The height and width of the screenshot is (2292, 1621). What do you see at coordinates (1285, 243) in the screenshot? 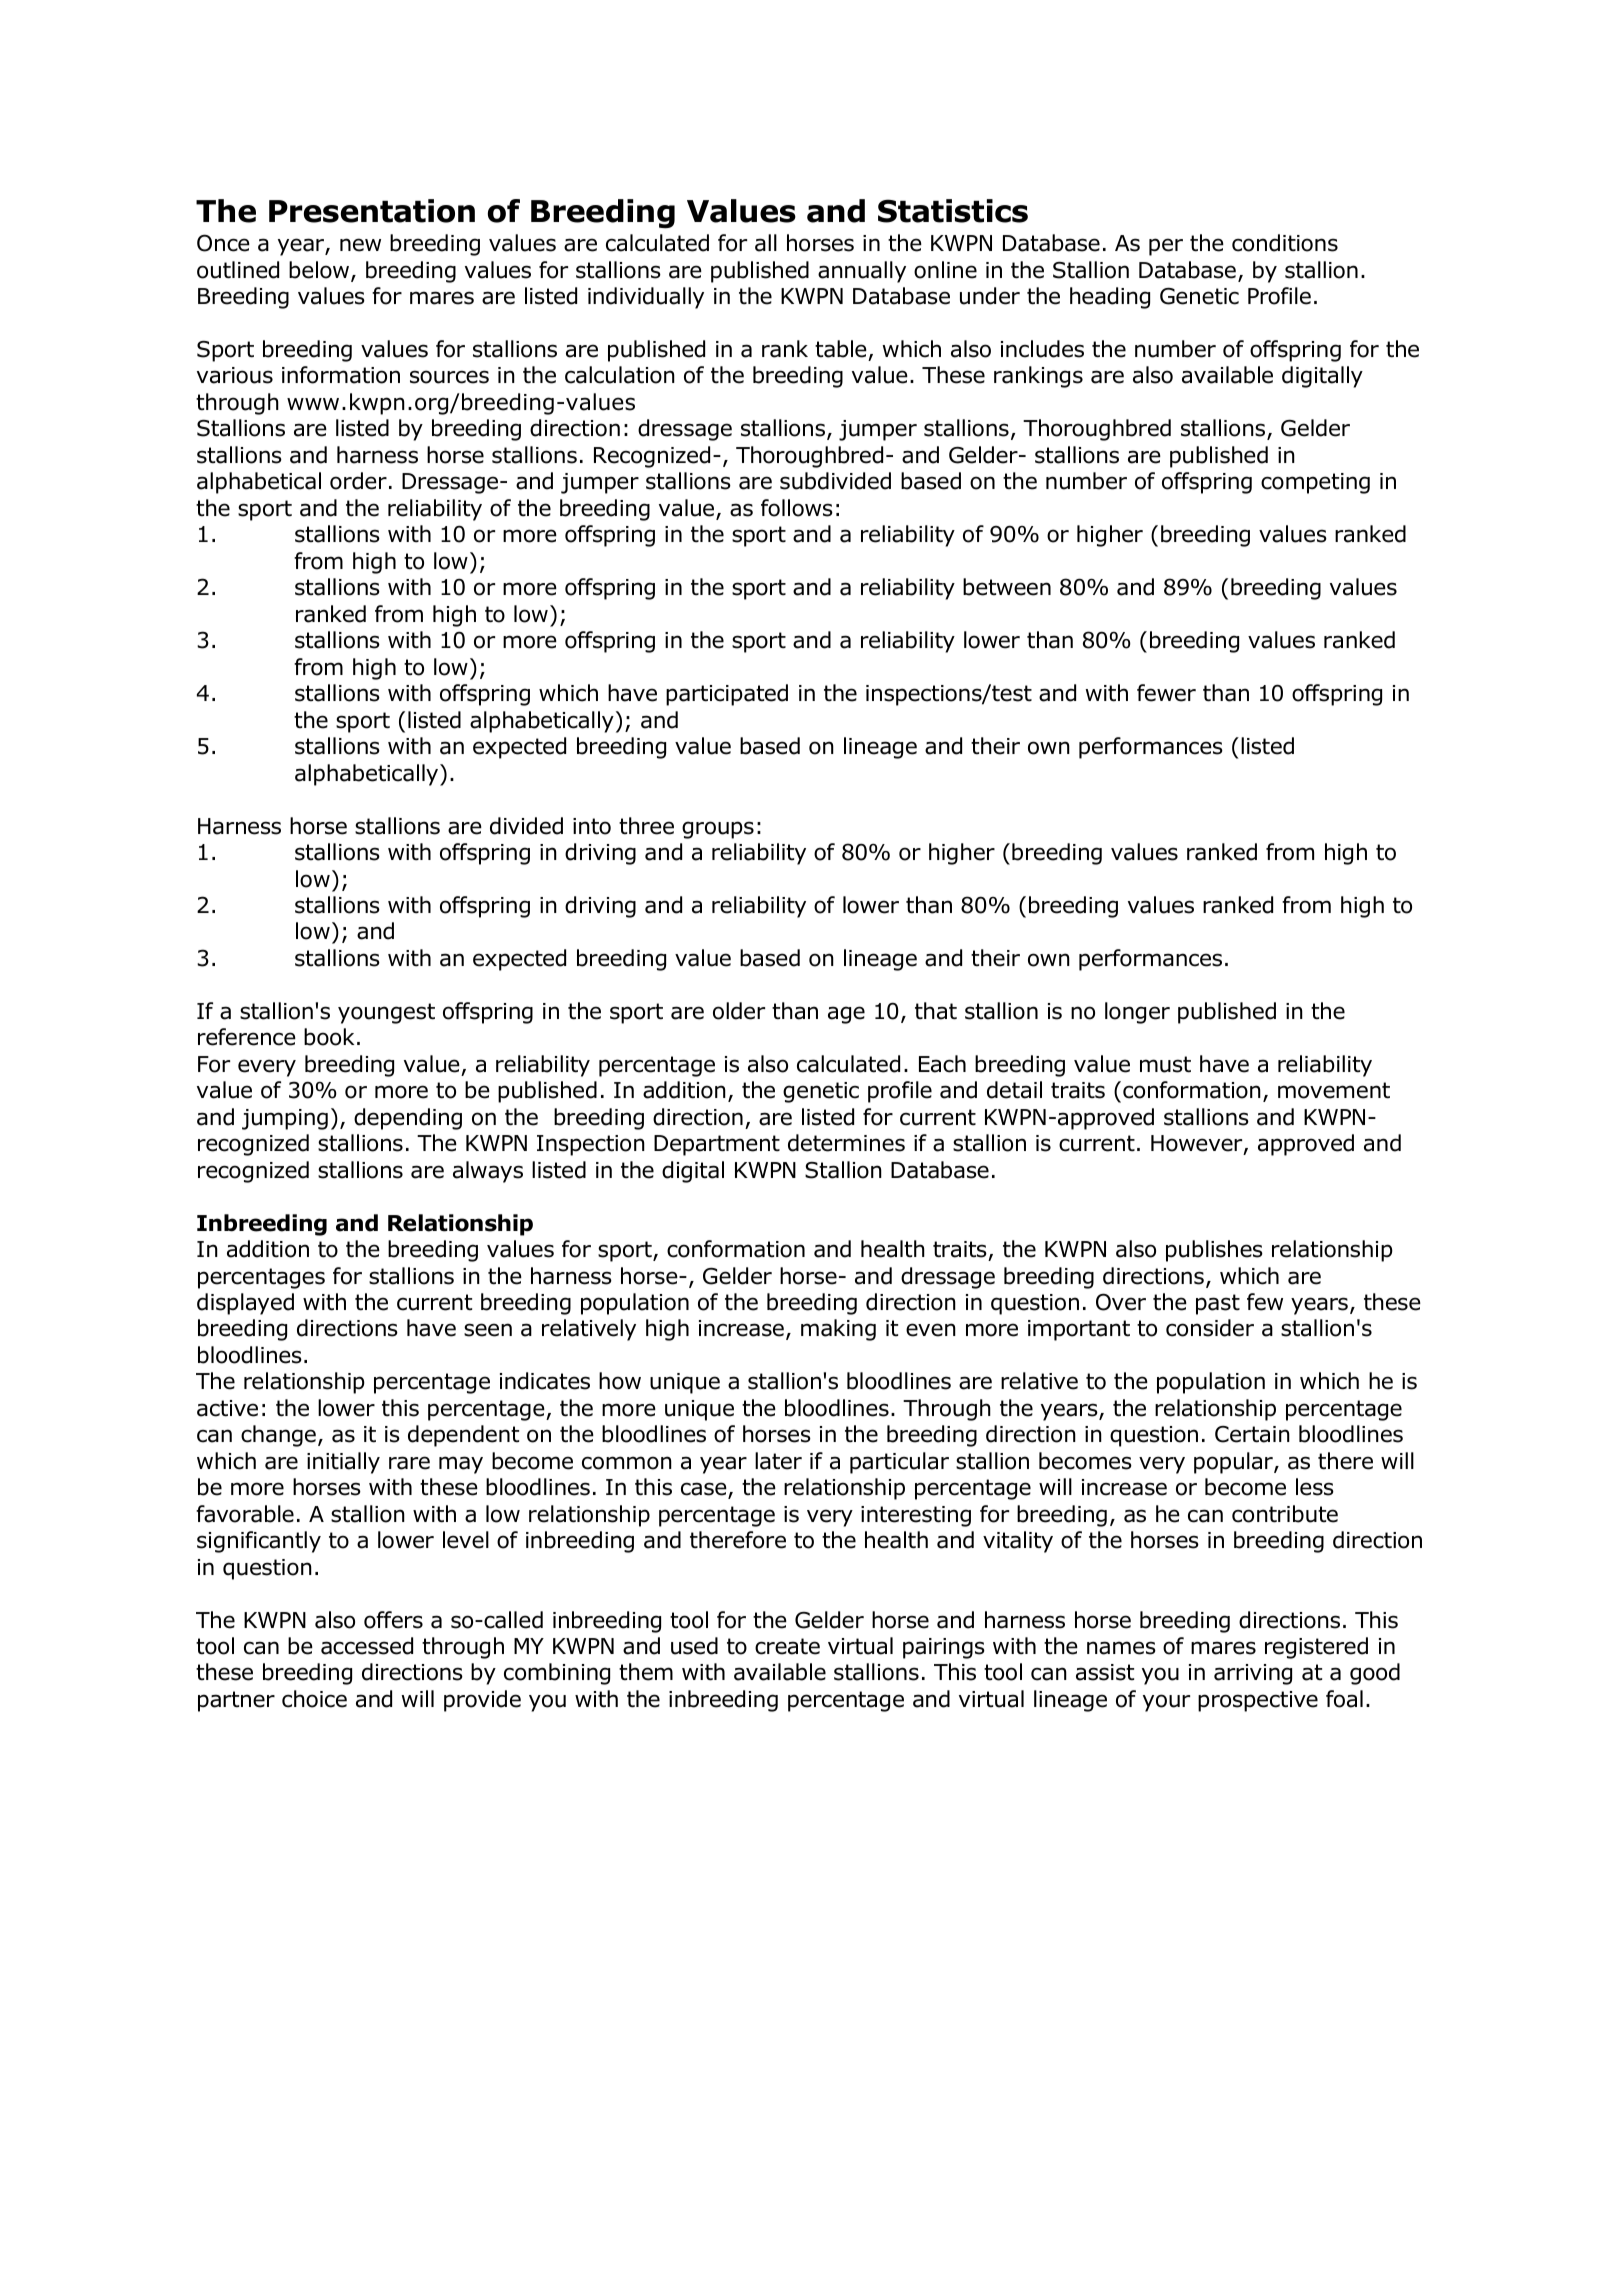
I see `conditions` at bounding box center [1285, 243].
